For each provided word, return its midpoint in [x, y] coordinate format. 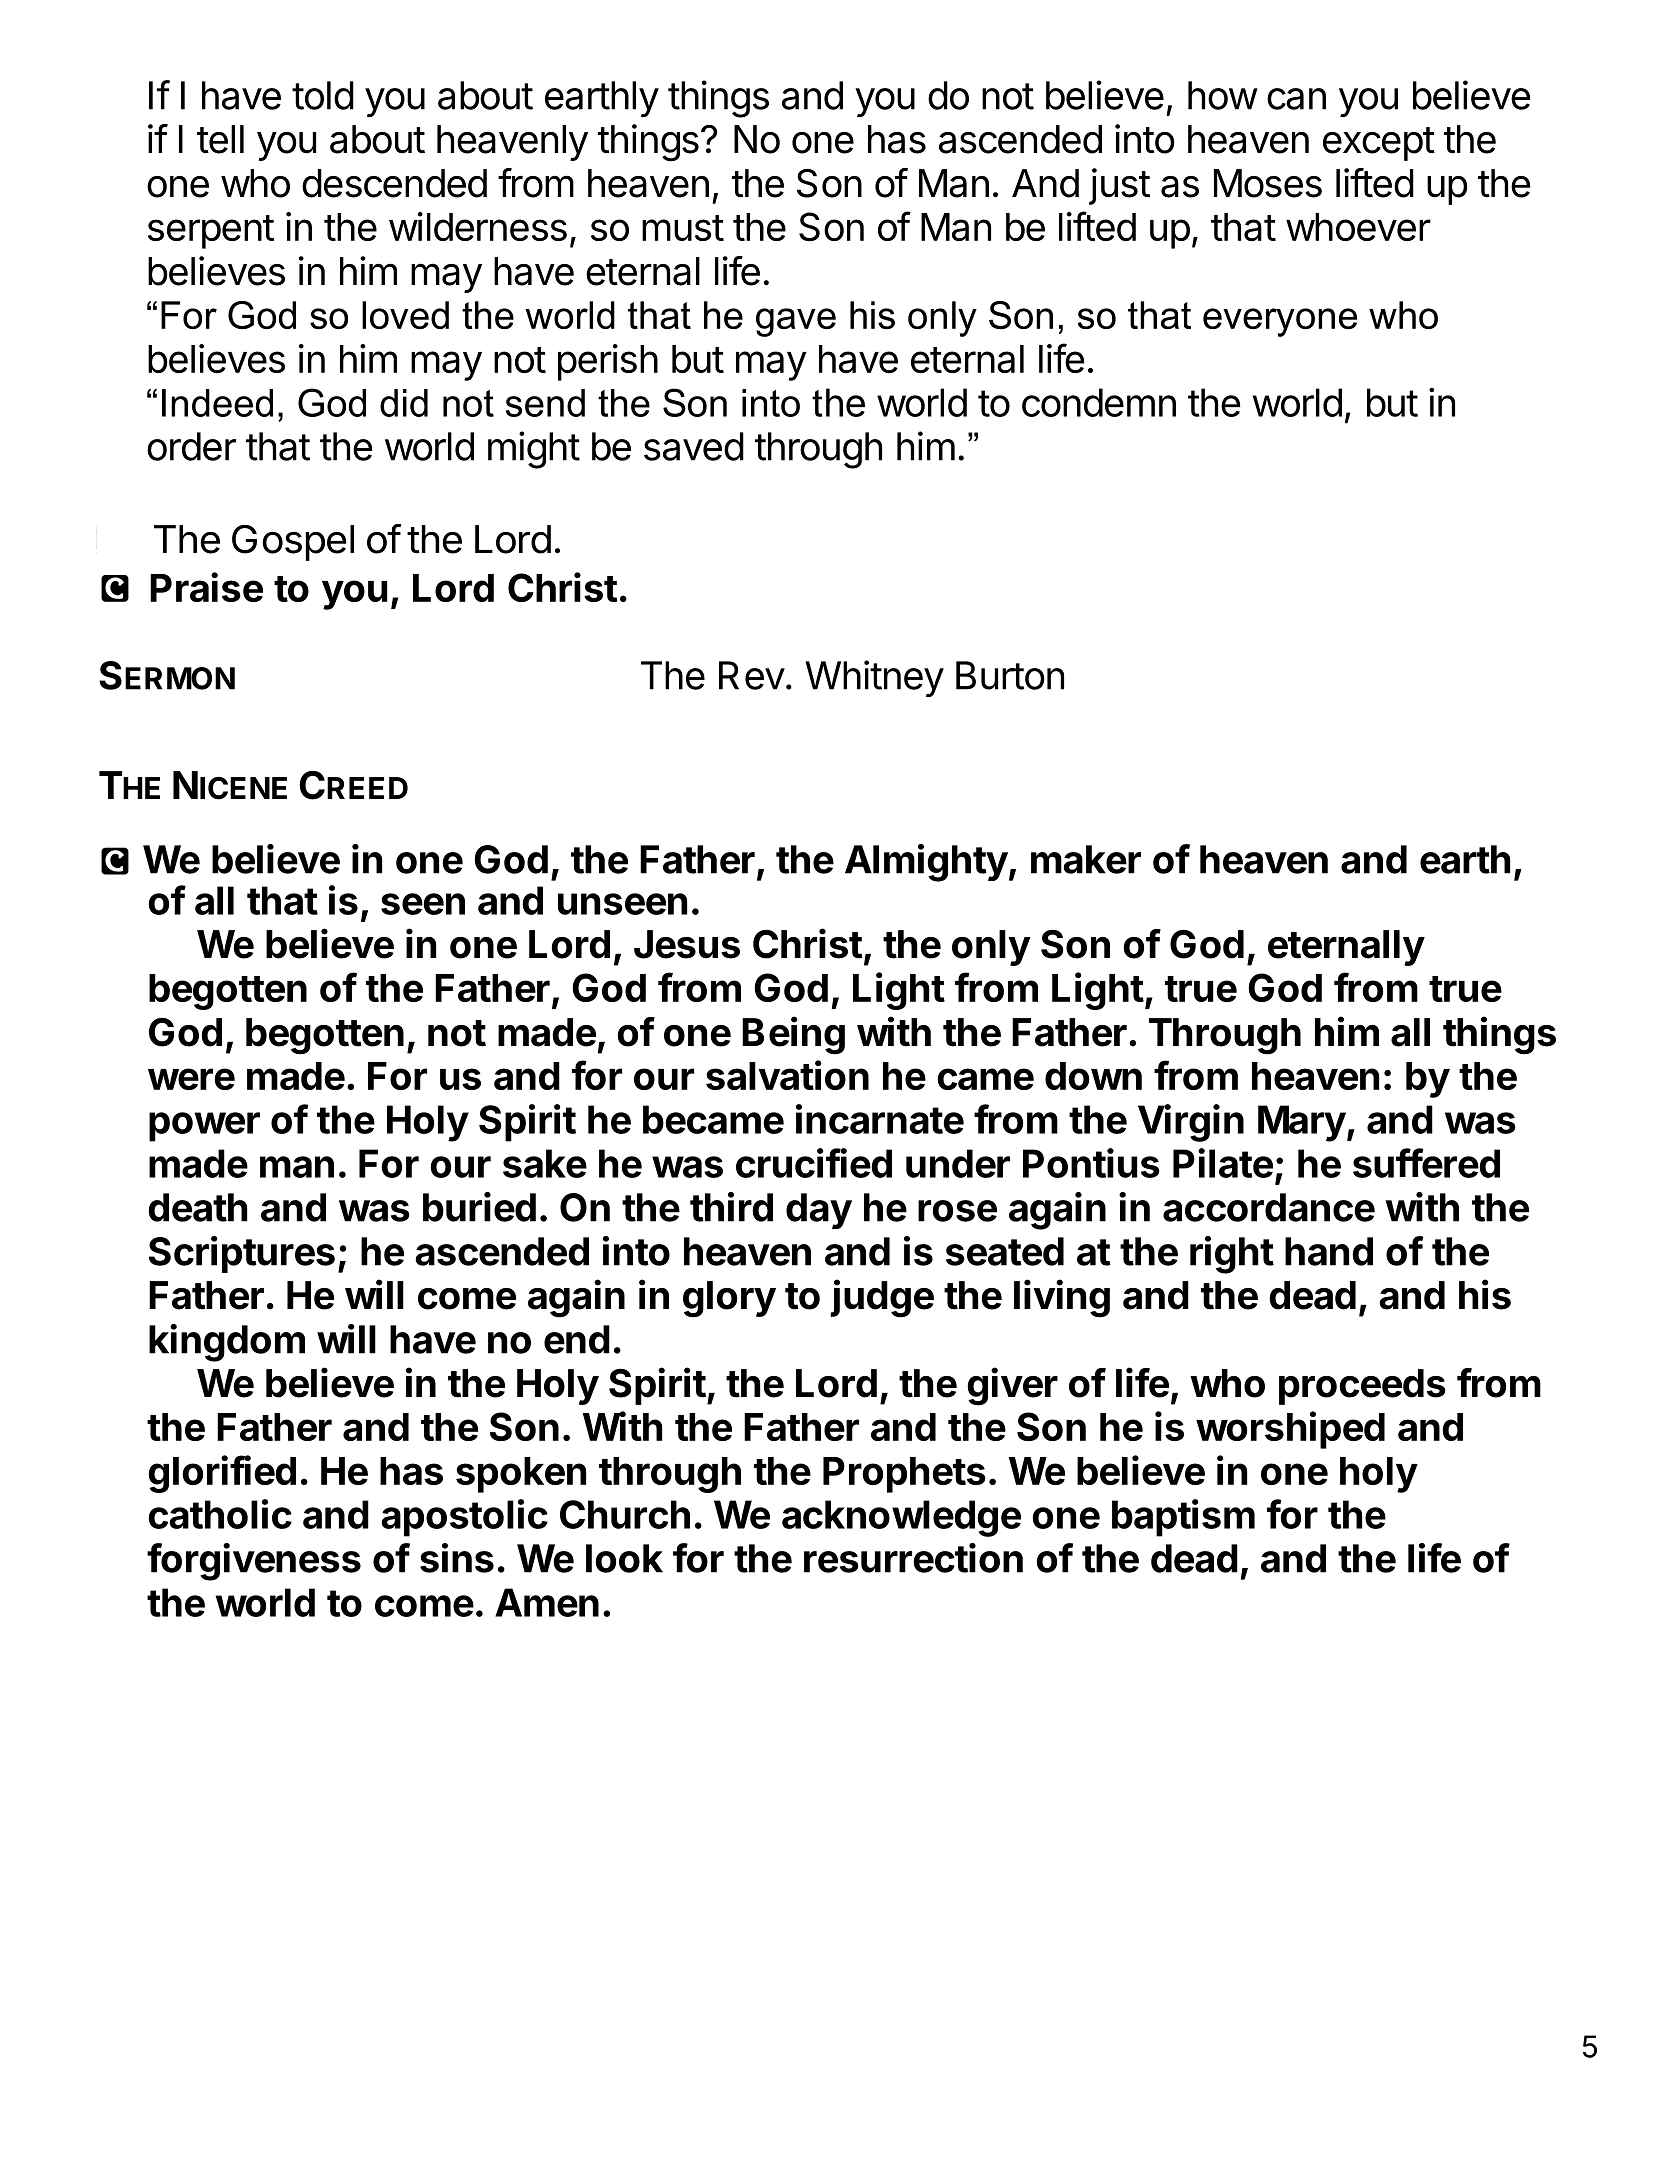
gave [796, 322]
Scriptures [242, 1254]
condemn [1099, 402]
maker [1086, 859]
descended [394, 183]
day [819, 1211]
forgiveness [254, 1562]
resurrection [913, 1558]
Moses [1268, 183]
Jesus [687, 944]
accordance [1269, 1207]
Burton [1010, 675]
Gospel [293, 543]
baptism [1183, 1518]
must [683, 228]
